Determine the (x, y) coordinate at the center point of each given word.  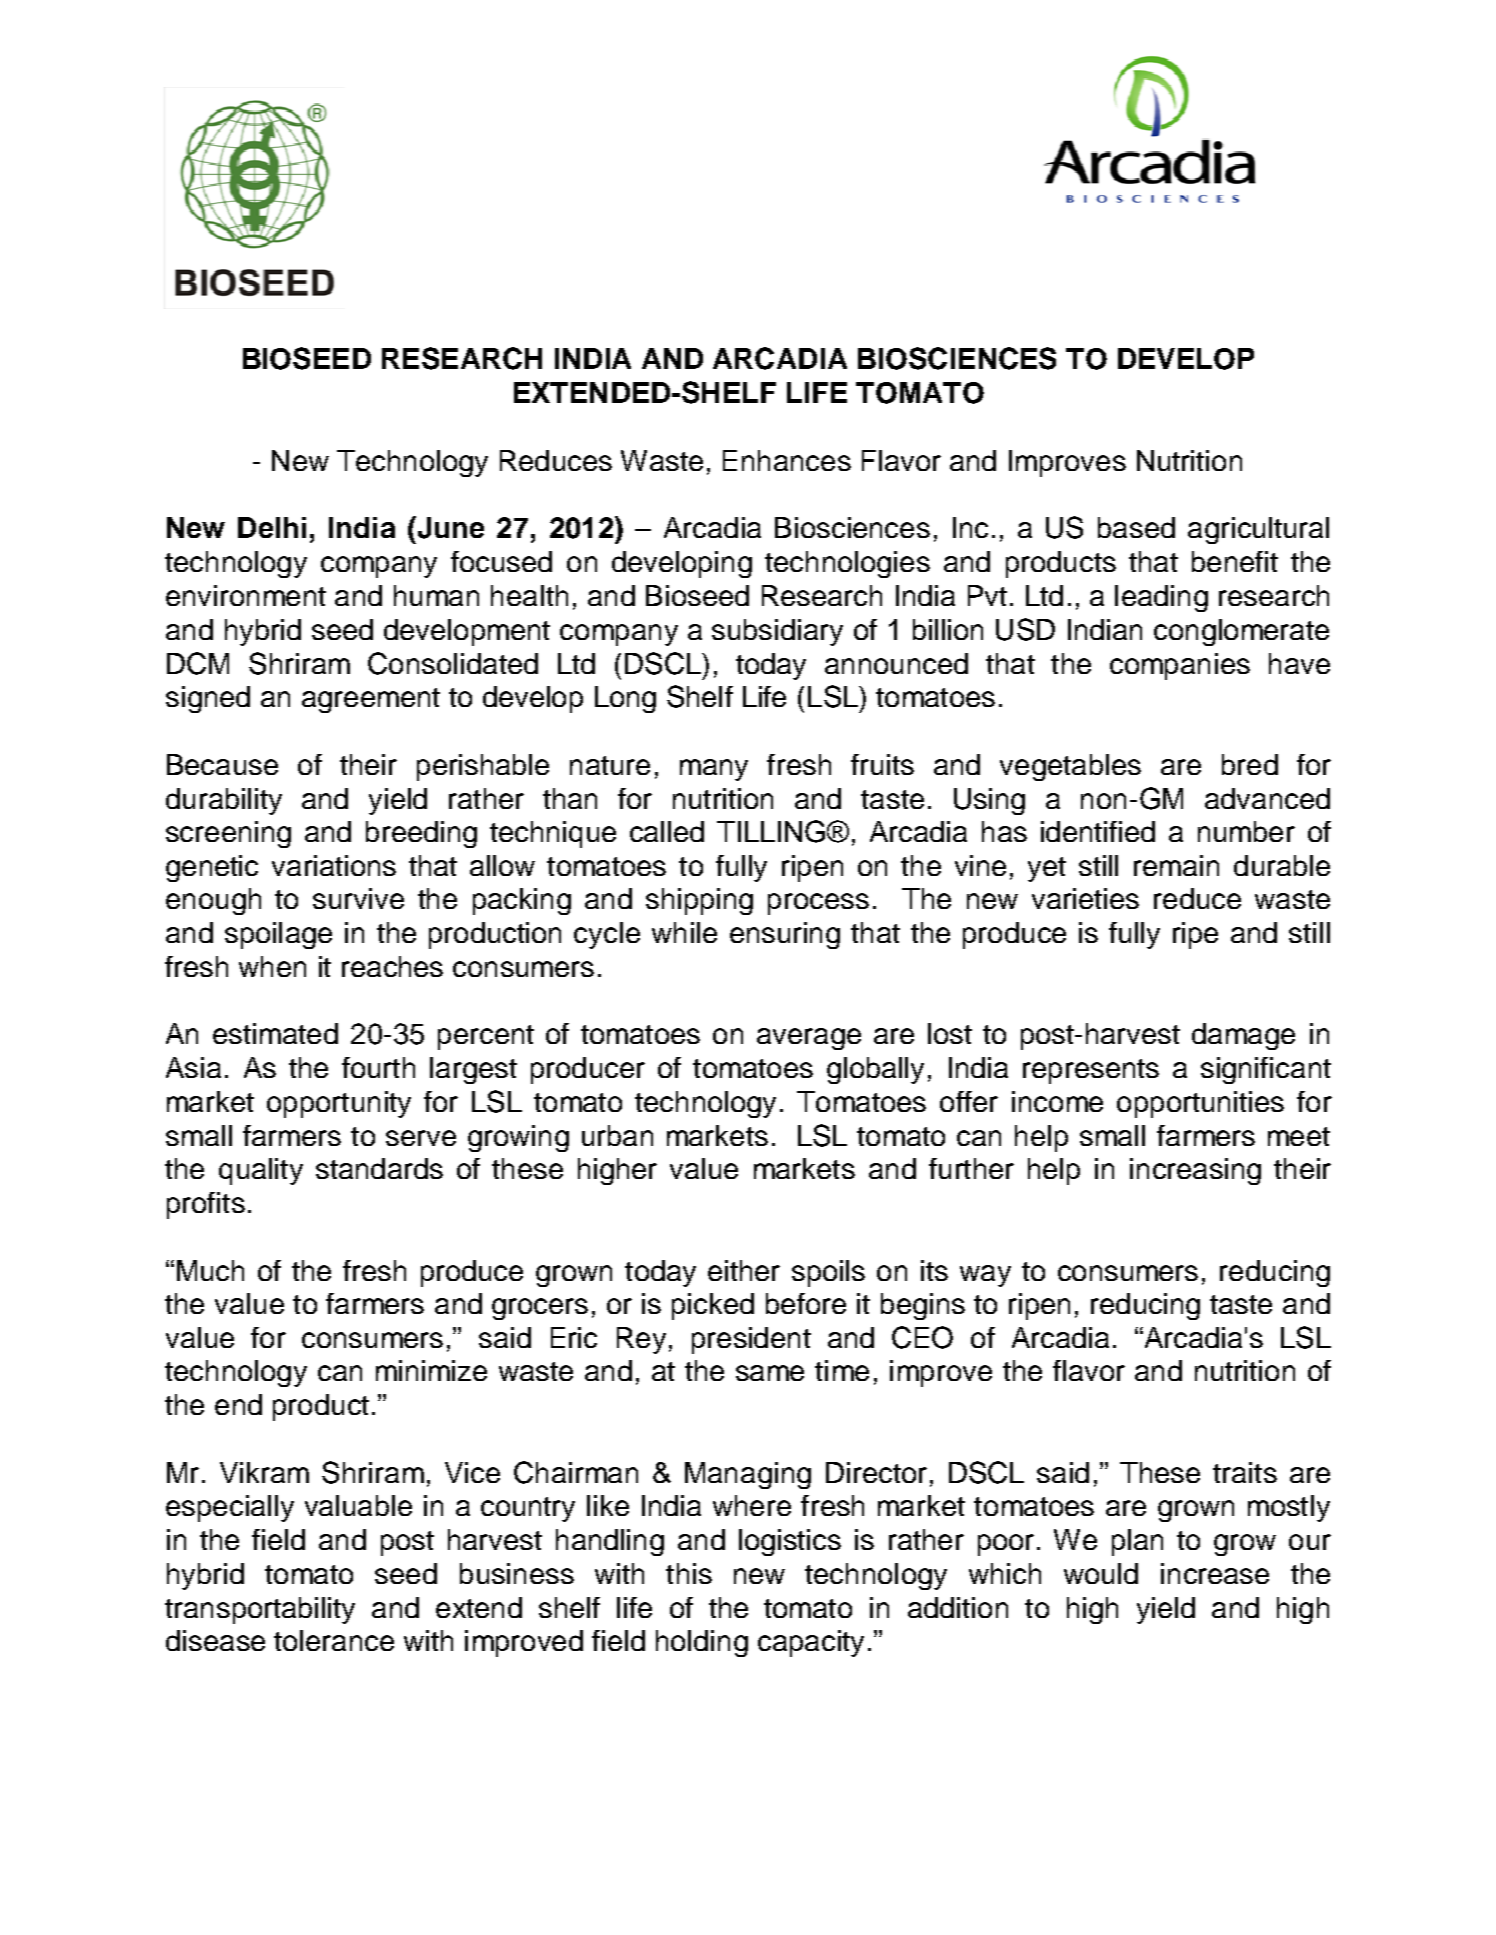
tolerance (334, 1640)
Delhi (272, 527)
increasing (1195, 1171)
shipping (699, 901)
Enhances (787, 460)
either (744, 1270)
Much (210, 1270)
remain (1176, 865)
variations (334, 865)
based (1136, 527)
